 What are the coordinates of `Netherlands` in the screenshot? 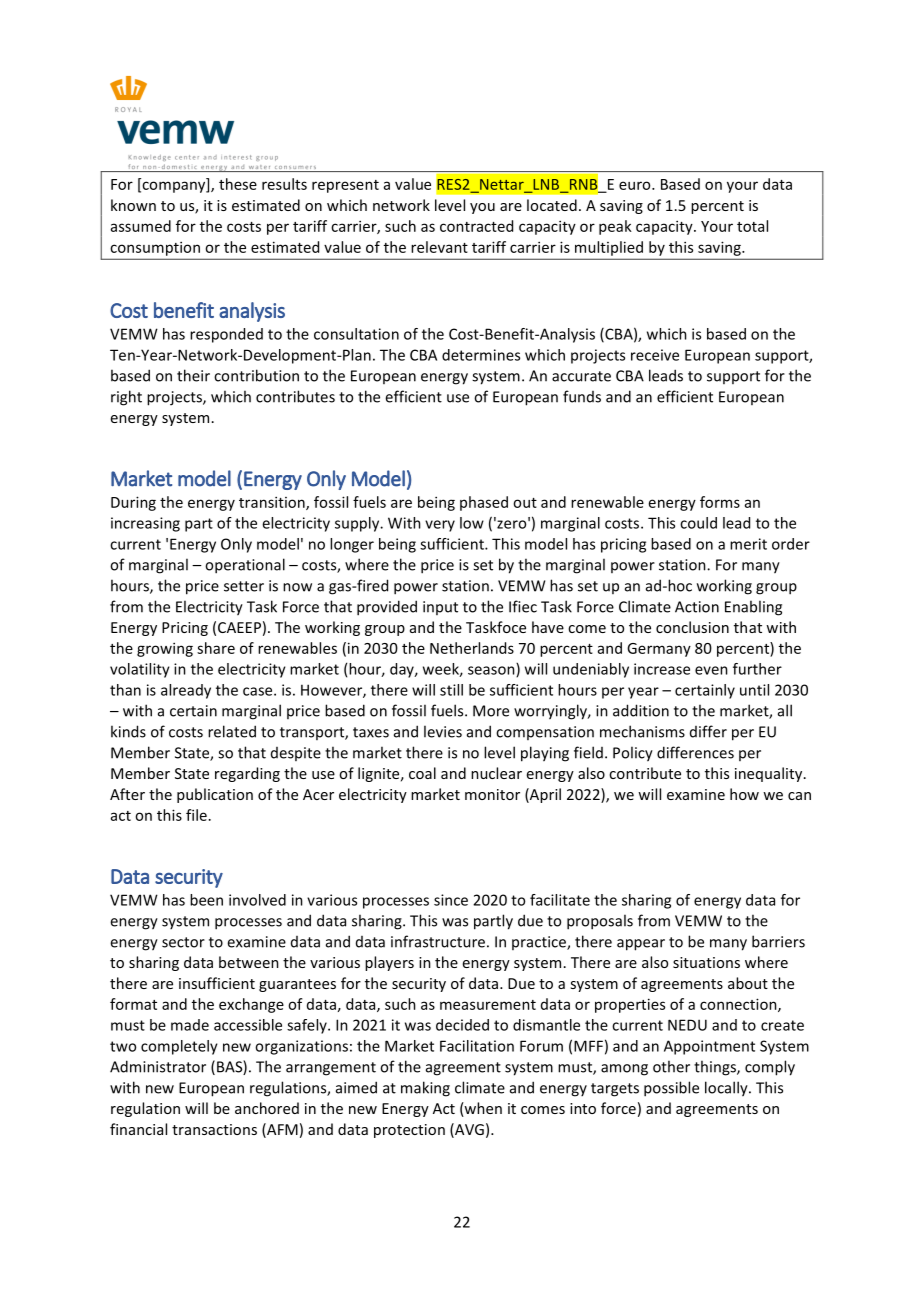 It's located at (472, 648).
